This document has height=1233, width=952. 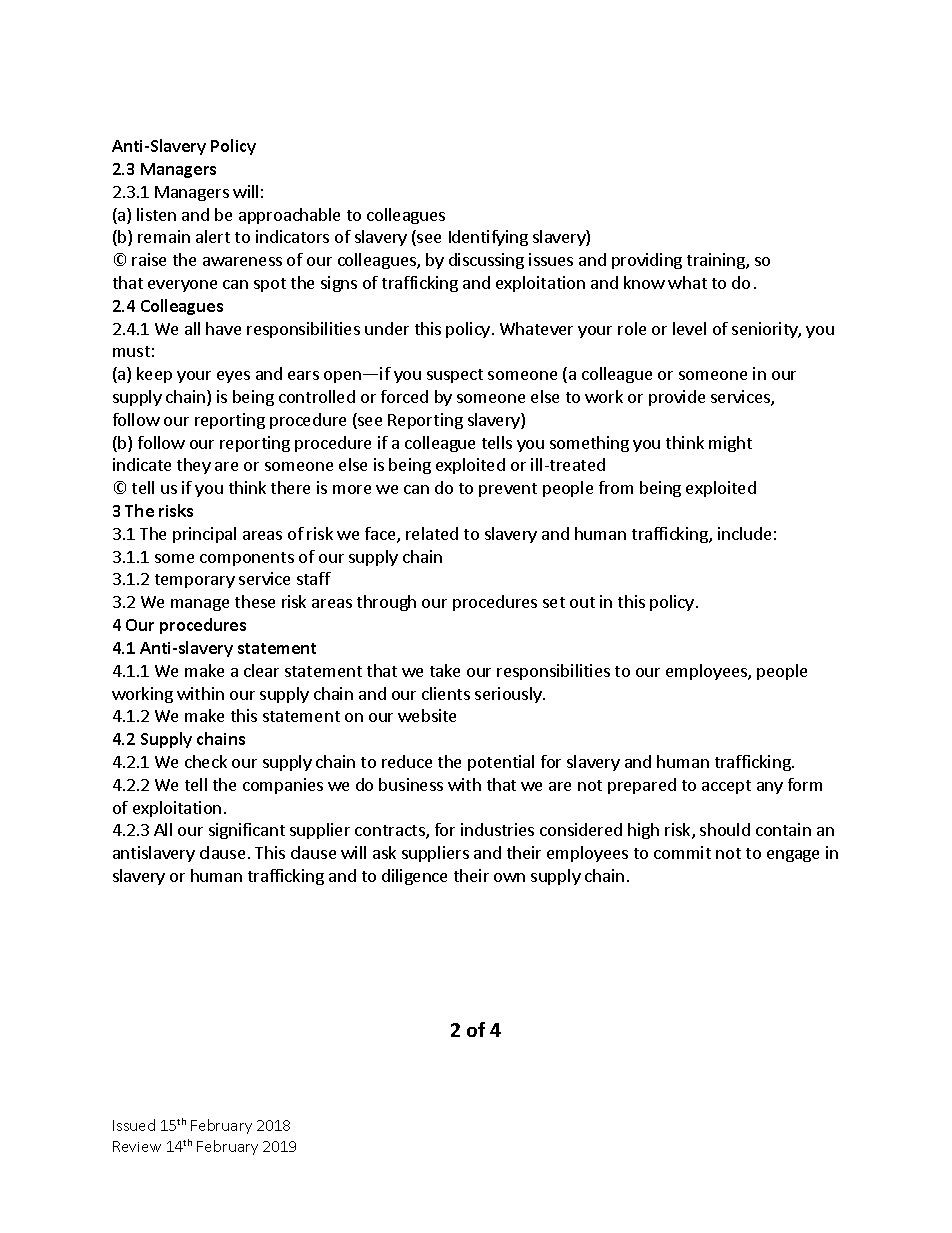 I want to click on Issued, so click(x=134, y=1125).
